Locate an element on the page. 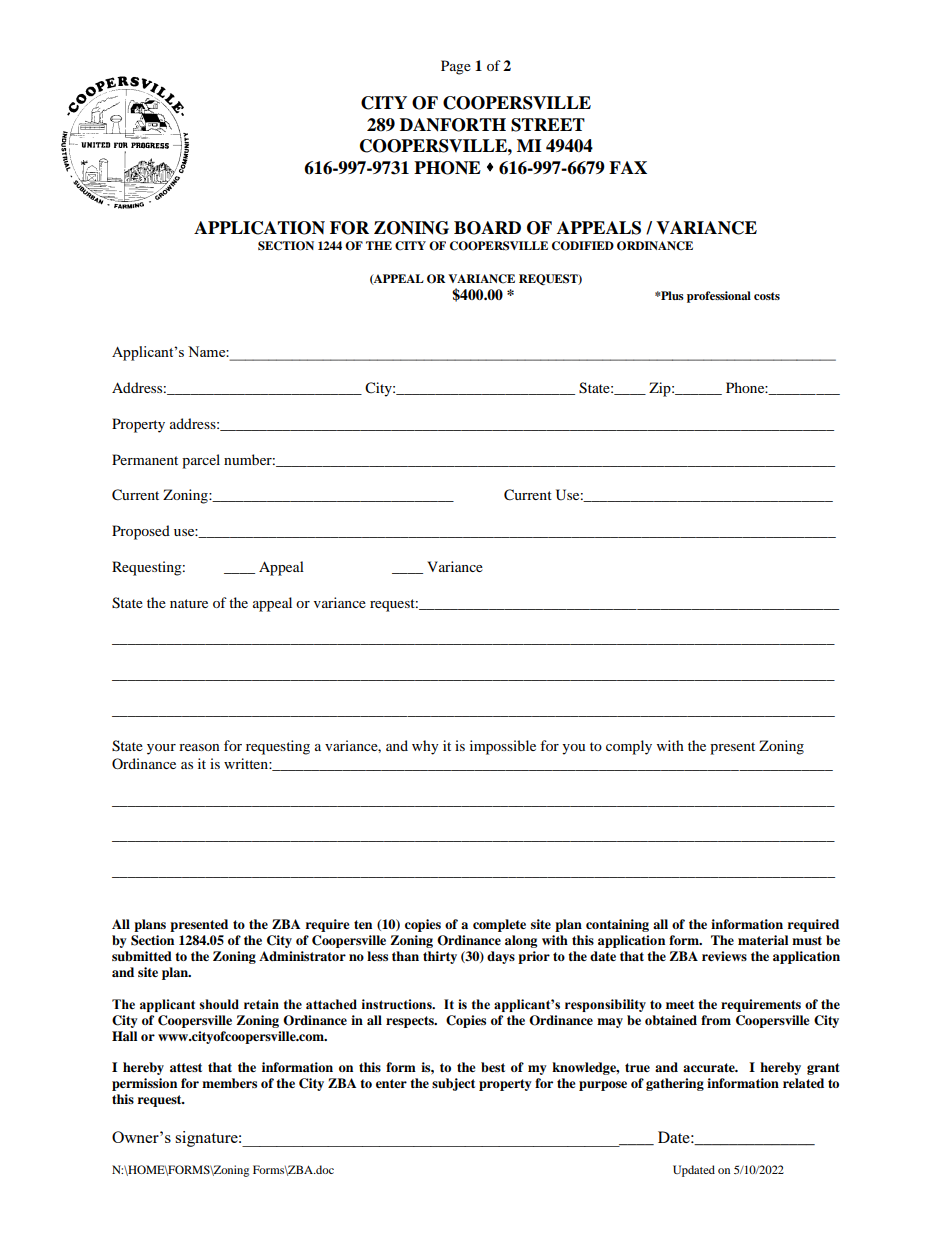 The image size is (952, 1233). comply is located at coordinates (629, 747).
